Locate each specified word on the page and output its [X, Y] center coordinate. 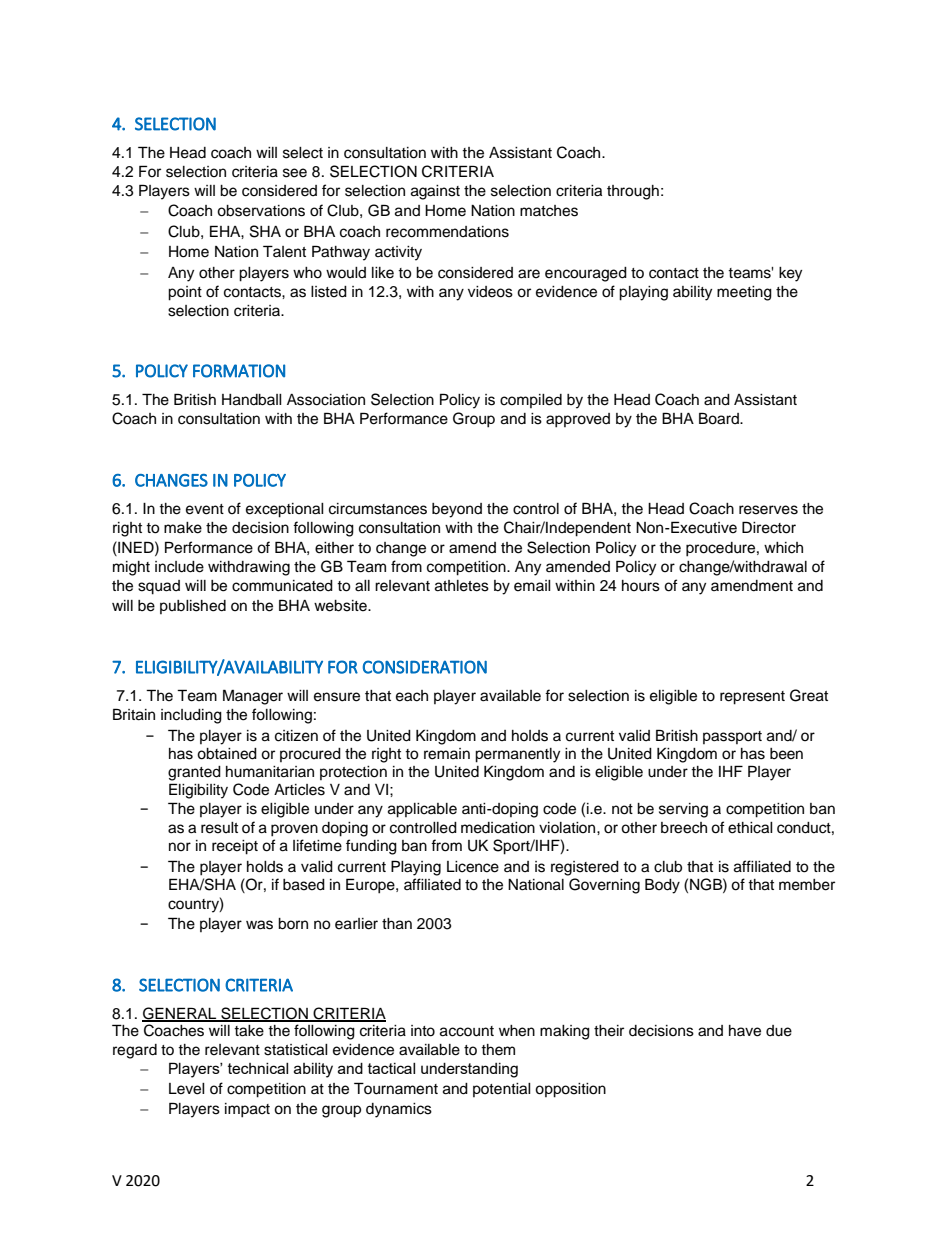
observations [261, 211]
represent [752, 698]
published [193, 607]
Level [187, 1089]
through [633, 192]
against [435, 192]
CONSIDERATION [425, 667]
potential [502, 1090]
